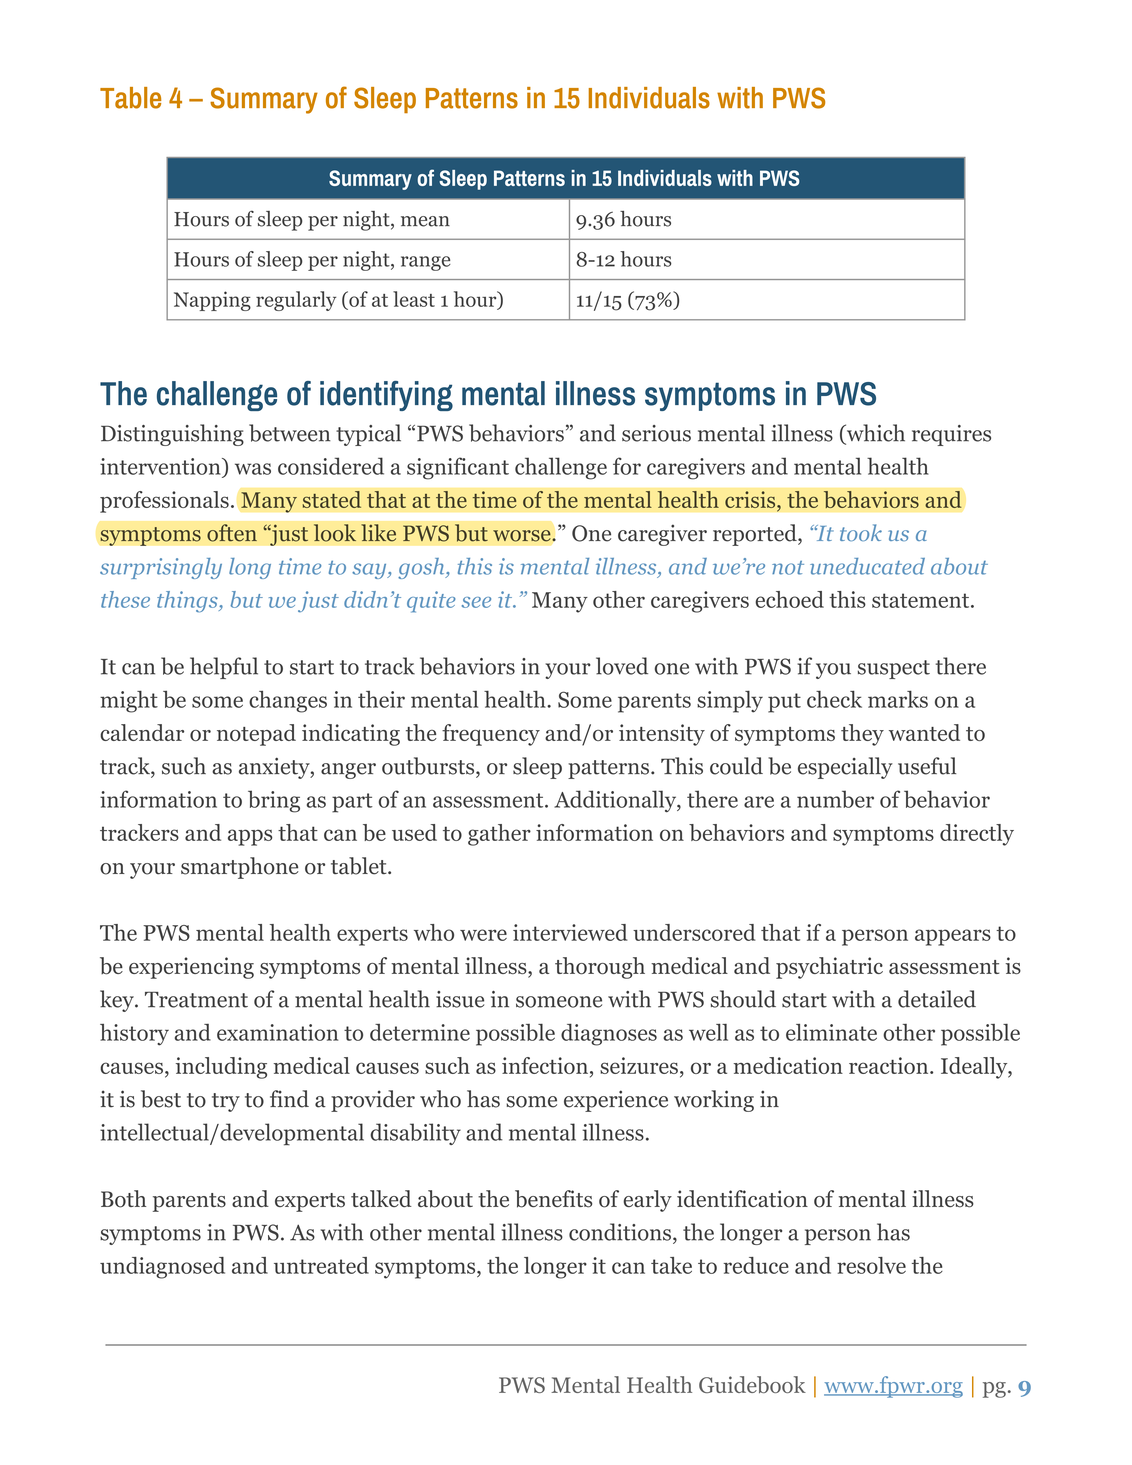 The image size is (1132, 1465). What do you see at coordinates (671, 1265) in the document?
I see `take` at bounding box center [671, 1265].
